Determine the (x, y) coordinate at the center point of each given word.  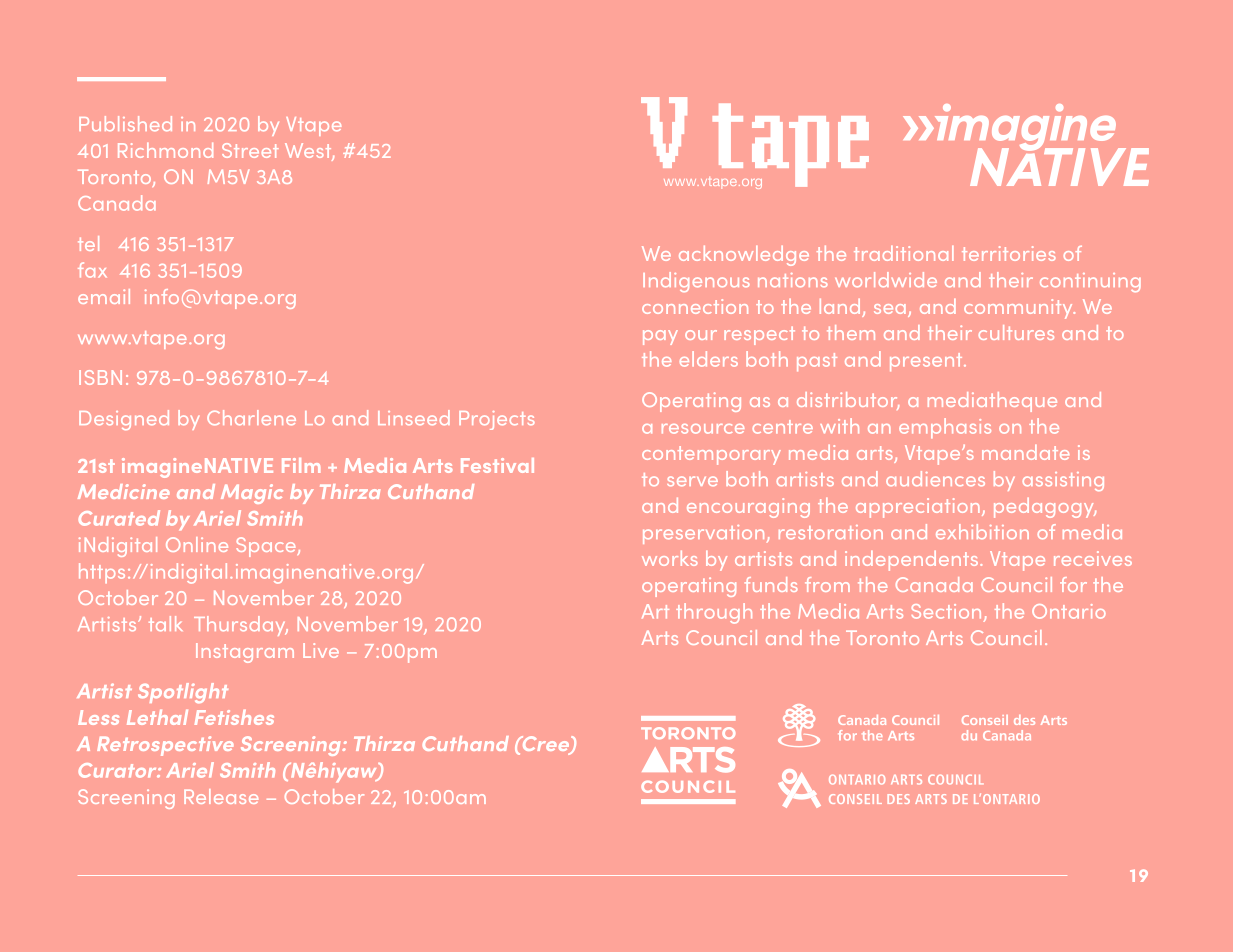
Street (250, 150)
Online (197, 544)
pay (660, 337)
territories (1009, 253)
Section (946, 611)
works (670, 558)
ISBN (100, 377)
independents (911, 561)
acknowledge (744, 256)
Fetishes (234, 717)
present (927, 362)
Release (221, 796)
